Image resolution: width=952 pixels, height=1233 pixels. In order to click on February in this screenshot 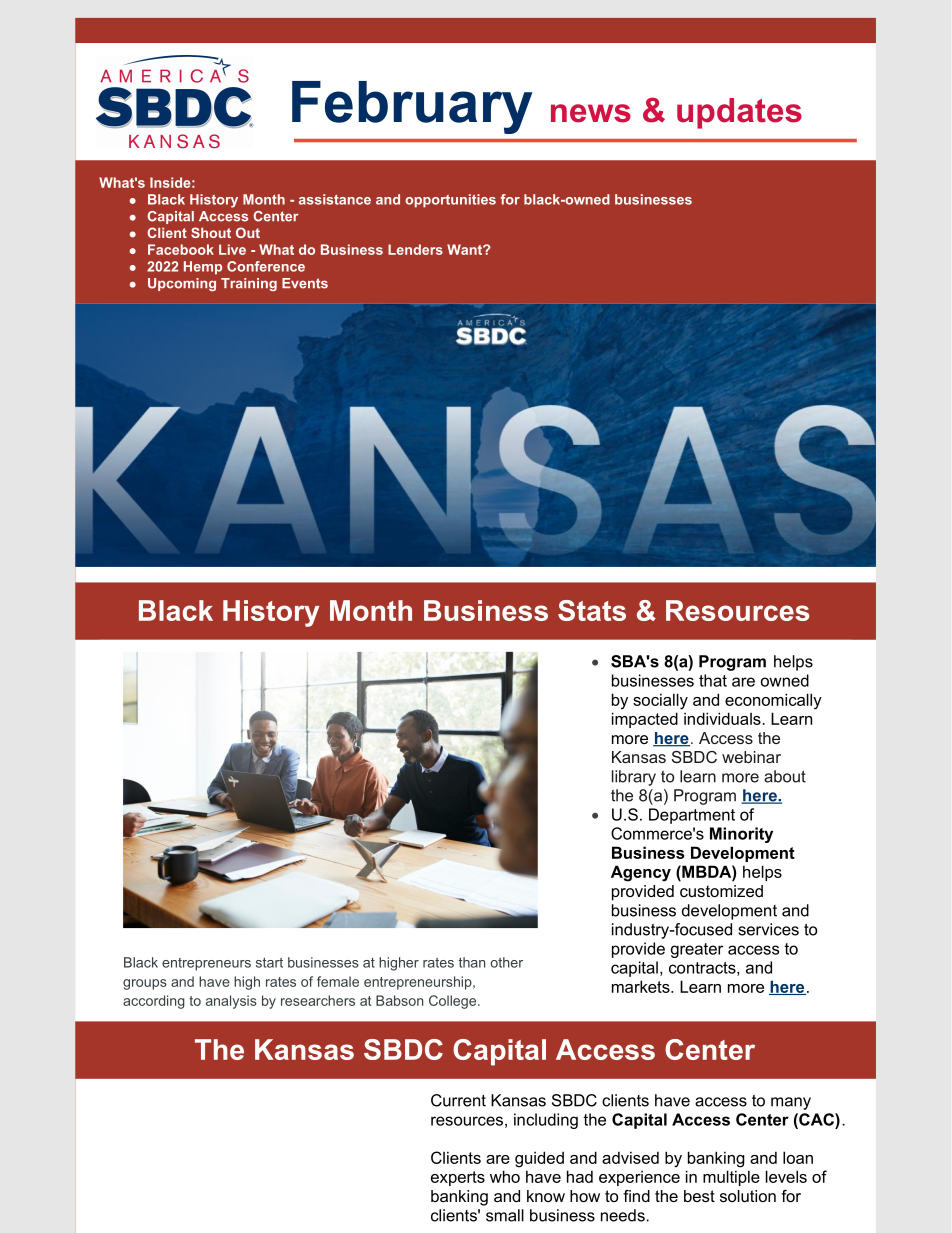, I will do `click(412, 107)`.
